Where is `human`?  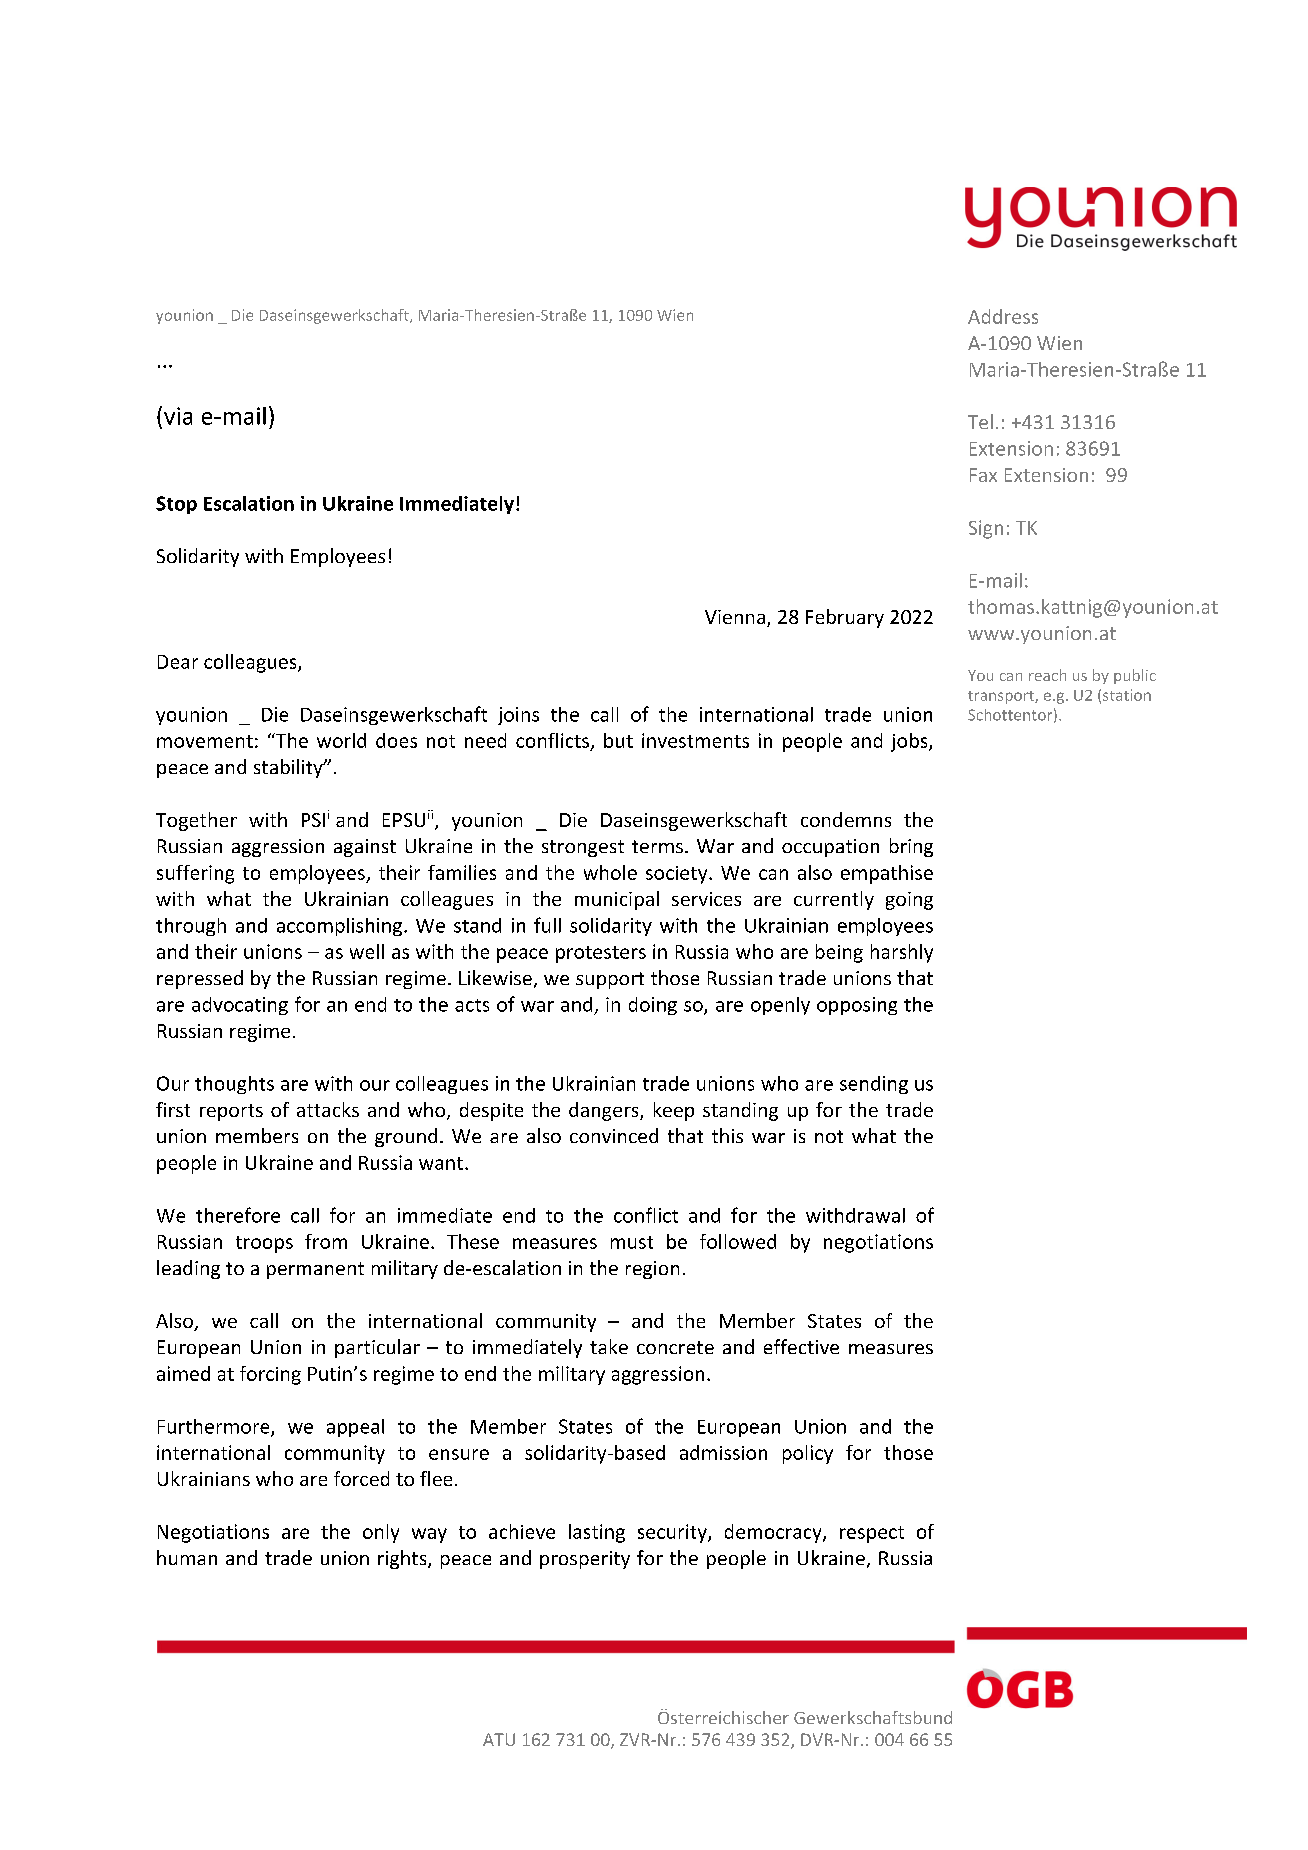 human is located at coordinates (187, 1557).
